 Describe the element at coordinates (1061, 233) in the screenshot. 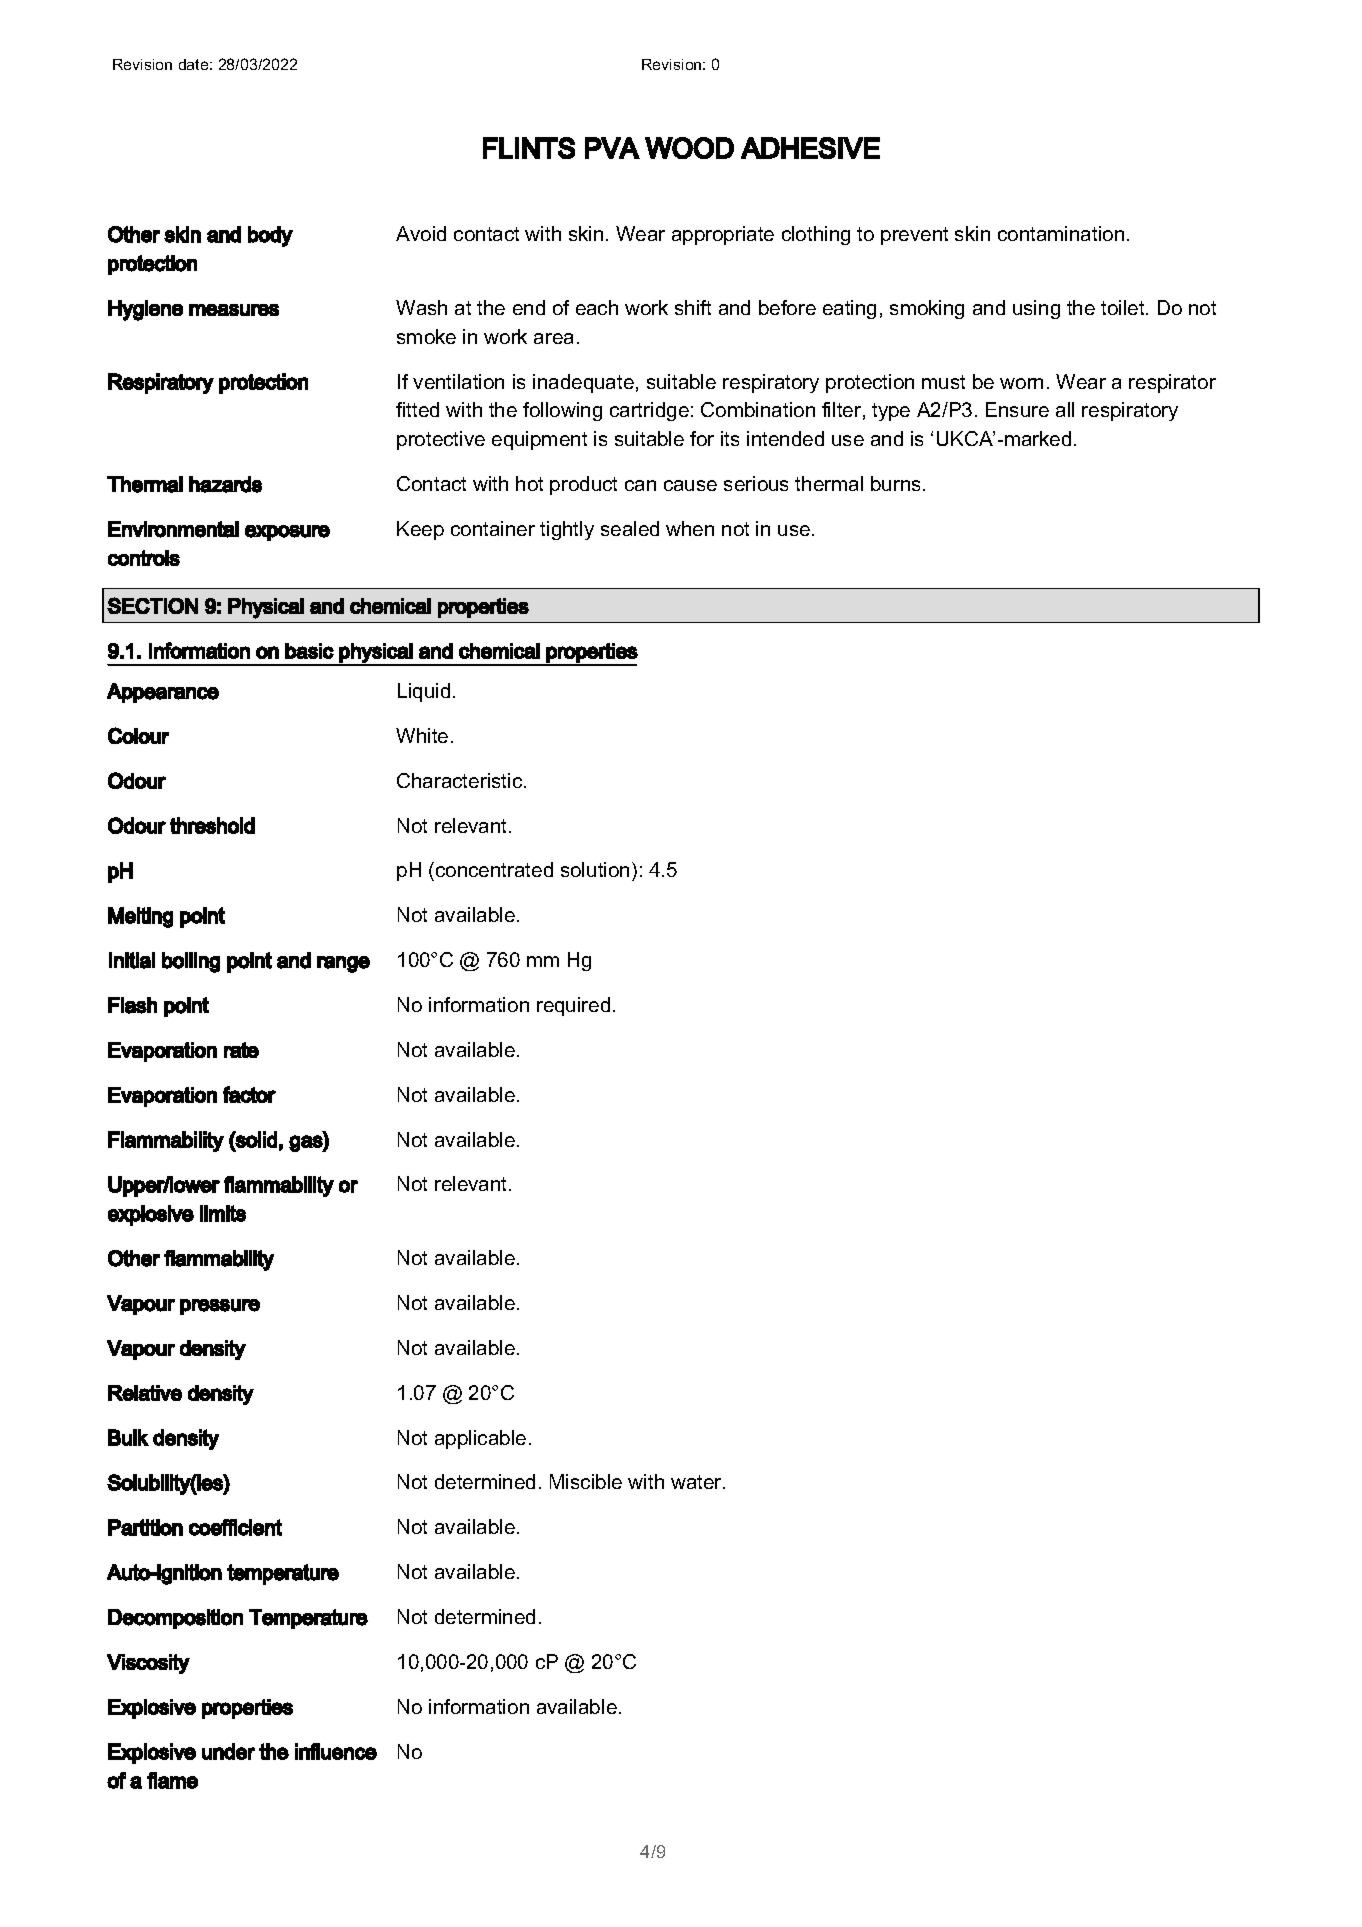

I see `contamination` at that location.
